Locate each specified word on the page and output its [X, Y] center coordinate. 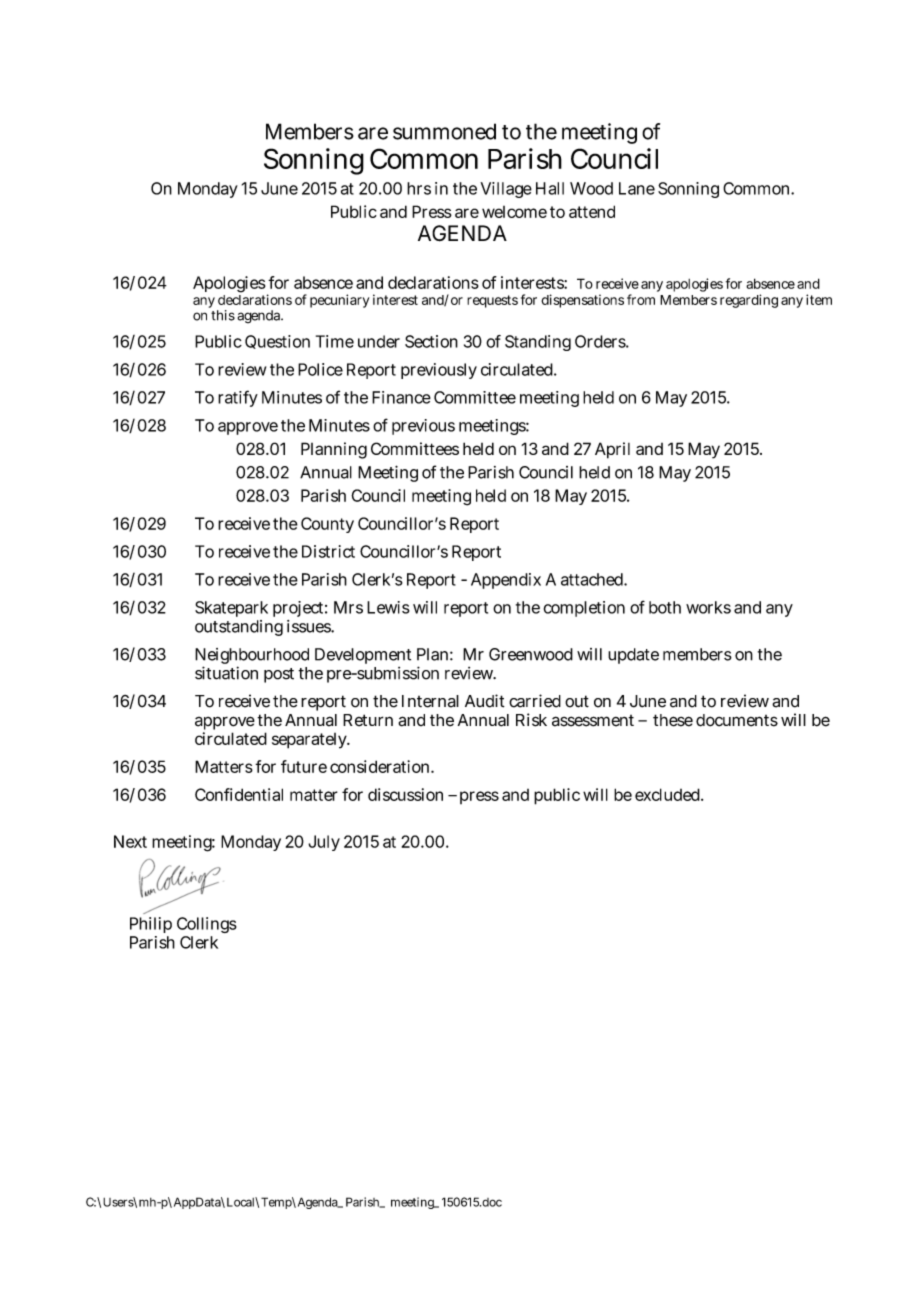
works [708, 607]
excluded [669, 794]
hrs [419, 188]
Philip [151, 925]
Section [431, 341]
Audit [485, 701]
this [223, 315]
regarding [749, 301]
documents [737, 720]
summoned [444, 131]
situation [226, 673]
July [324, 843]
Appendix [506, 581]
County [327, 525]
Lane [637, 188]
